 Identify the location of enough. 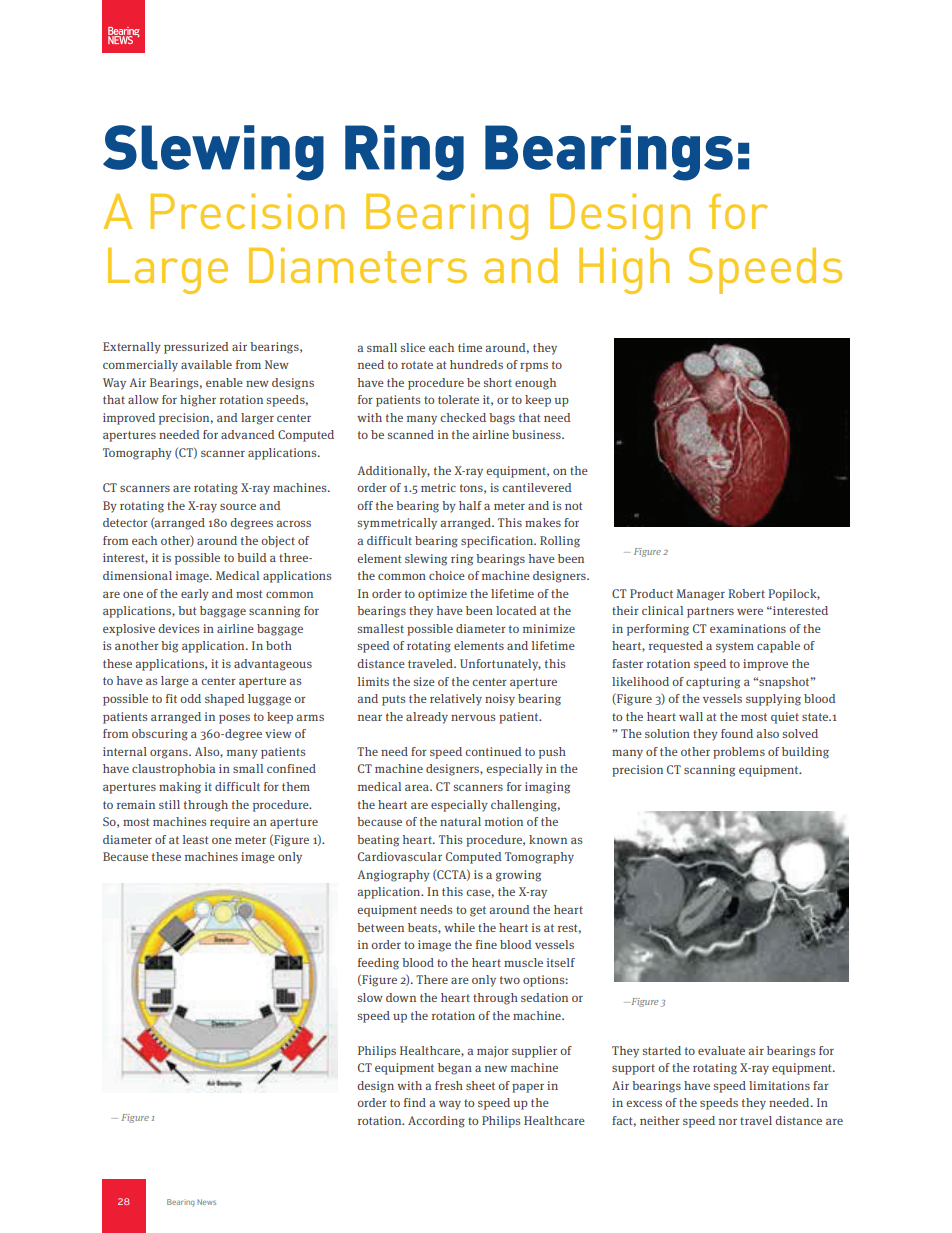
(535, 384).
